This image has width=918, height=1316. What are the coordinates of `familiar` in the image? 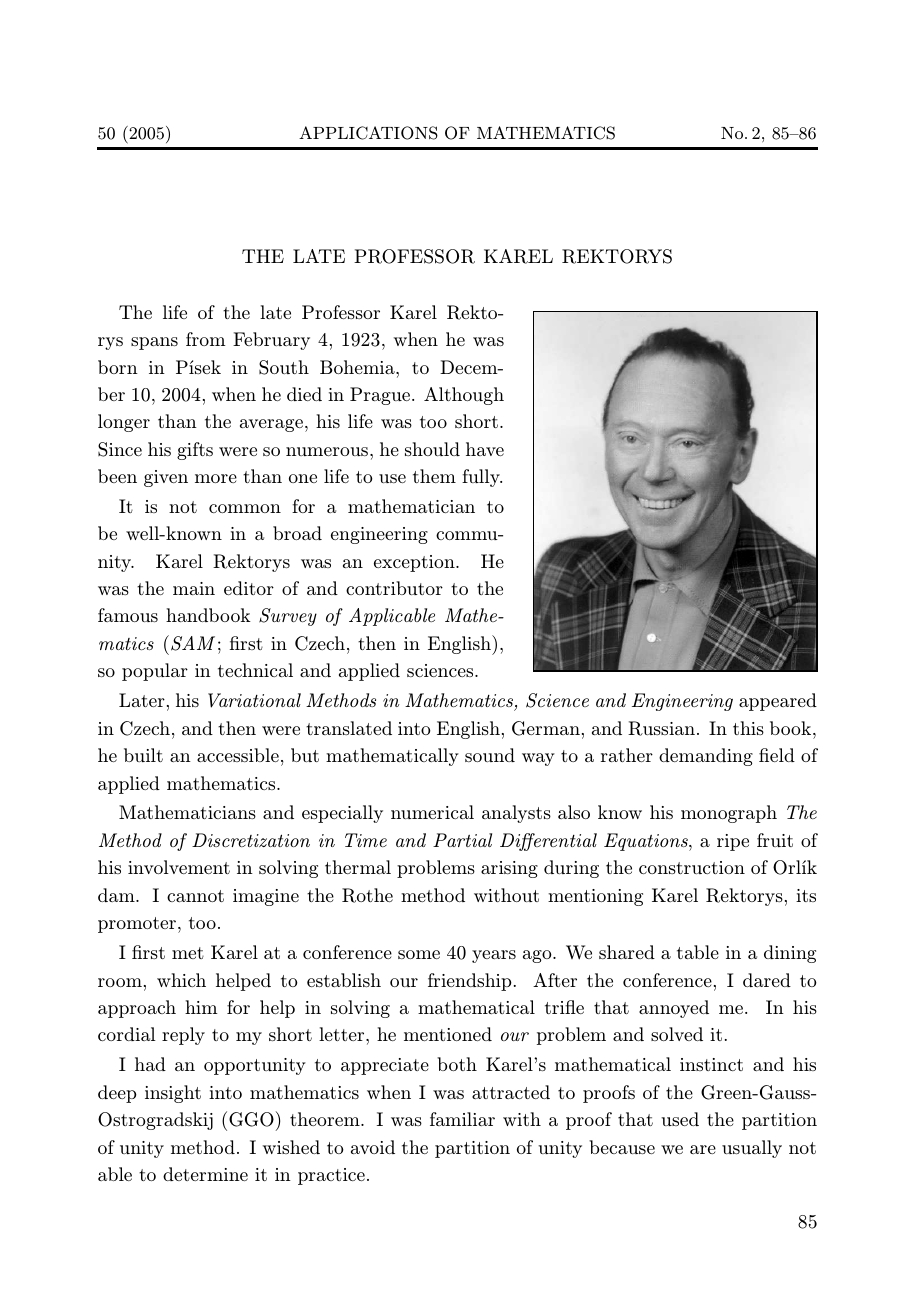 It's located at (462, 1119).
